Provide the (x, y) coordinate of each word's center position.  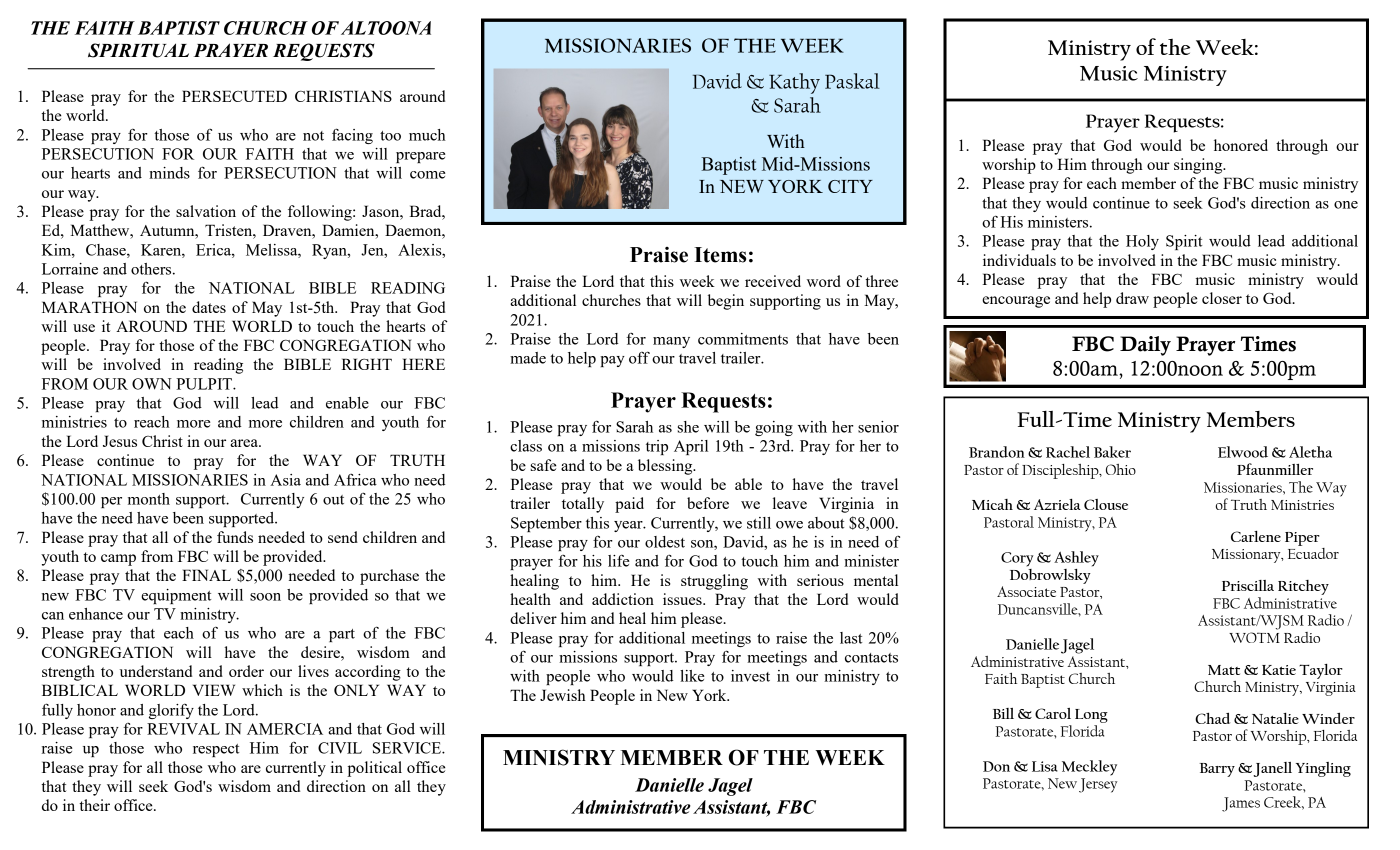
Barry (1217, 770)
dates (209, 307)
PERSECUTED (234, 96)
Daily (1145, 346)
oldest (665, 542)
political (374, 769)
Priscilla (1248, 585)
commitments (743, 339)
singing (1199, 166)
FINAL (206, 575)
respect (216, 750)
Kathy (794, 83)
